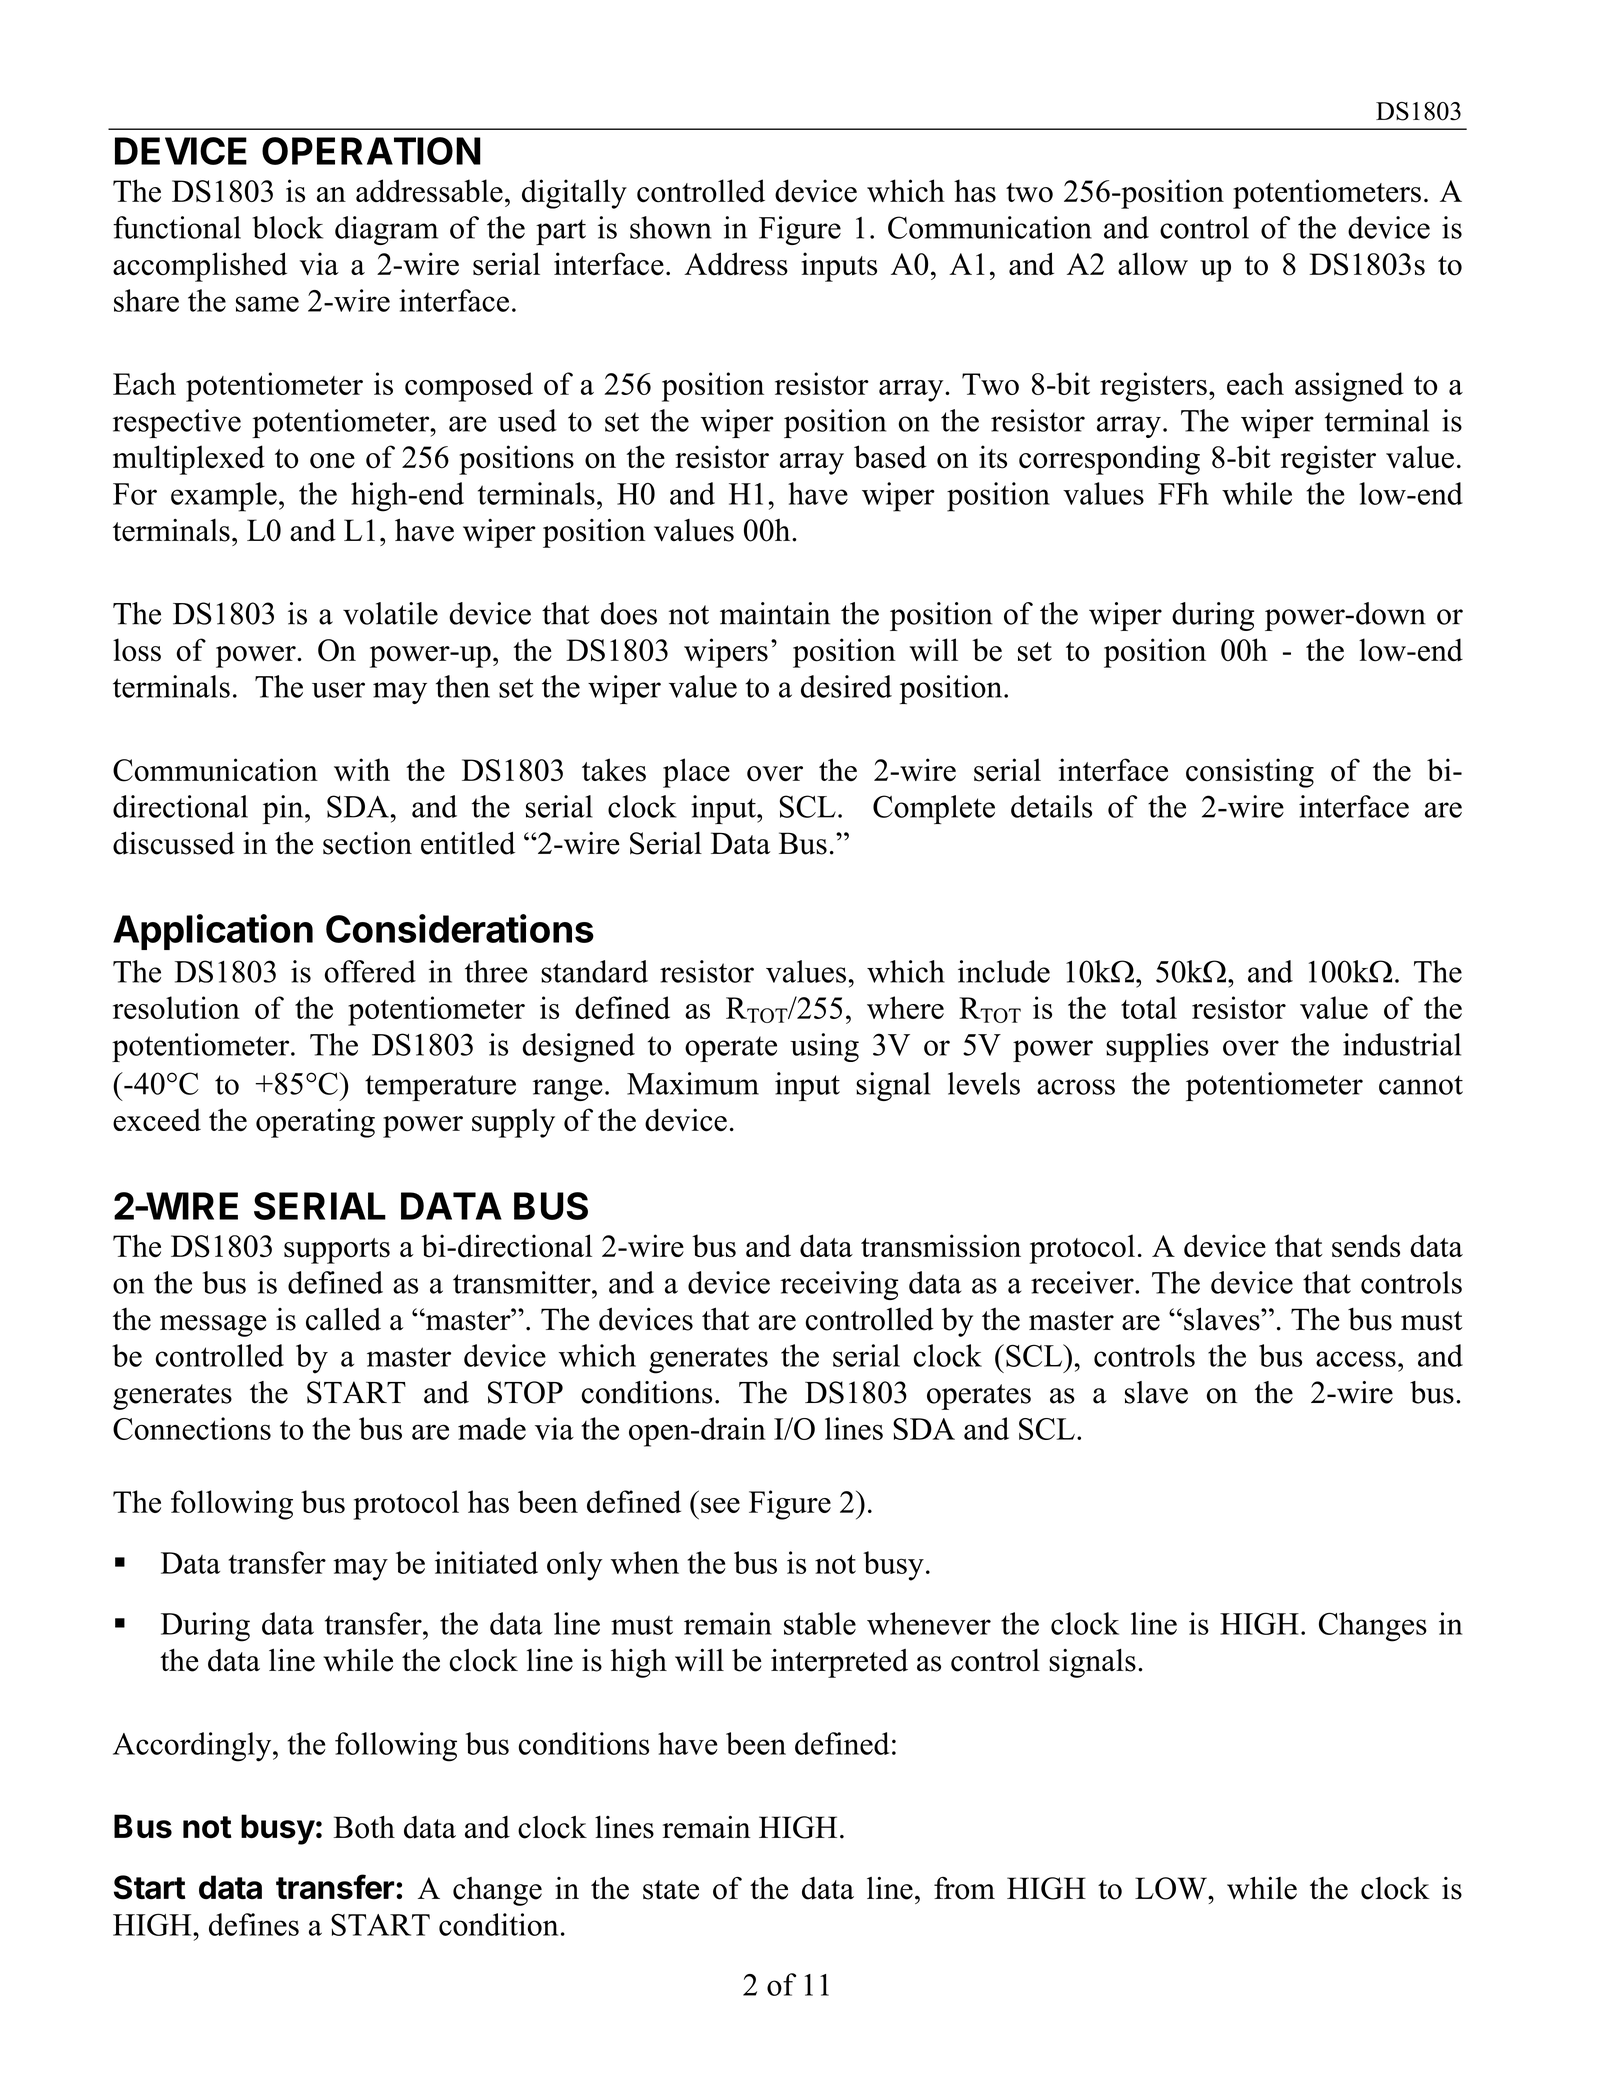 This screenshot has width=1621, height=2098. I want to click on state, so click(671, 1890).
